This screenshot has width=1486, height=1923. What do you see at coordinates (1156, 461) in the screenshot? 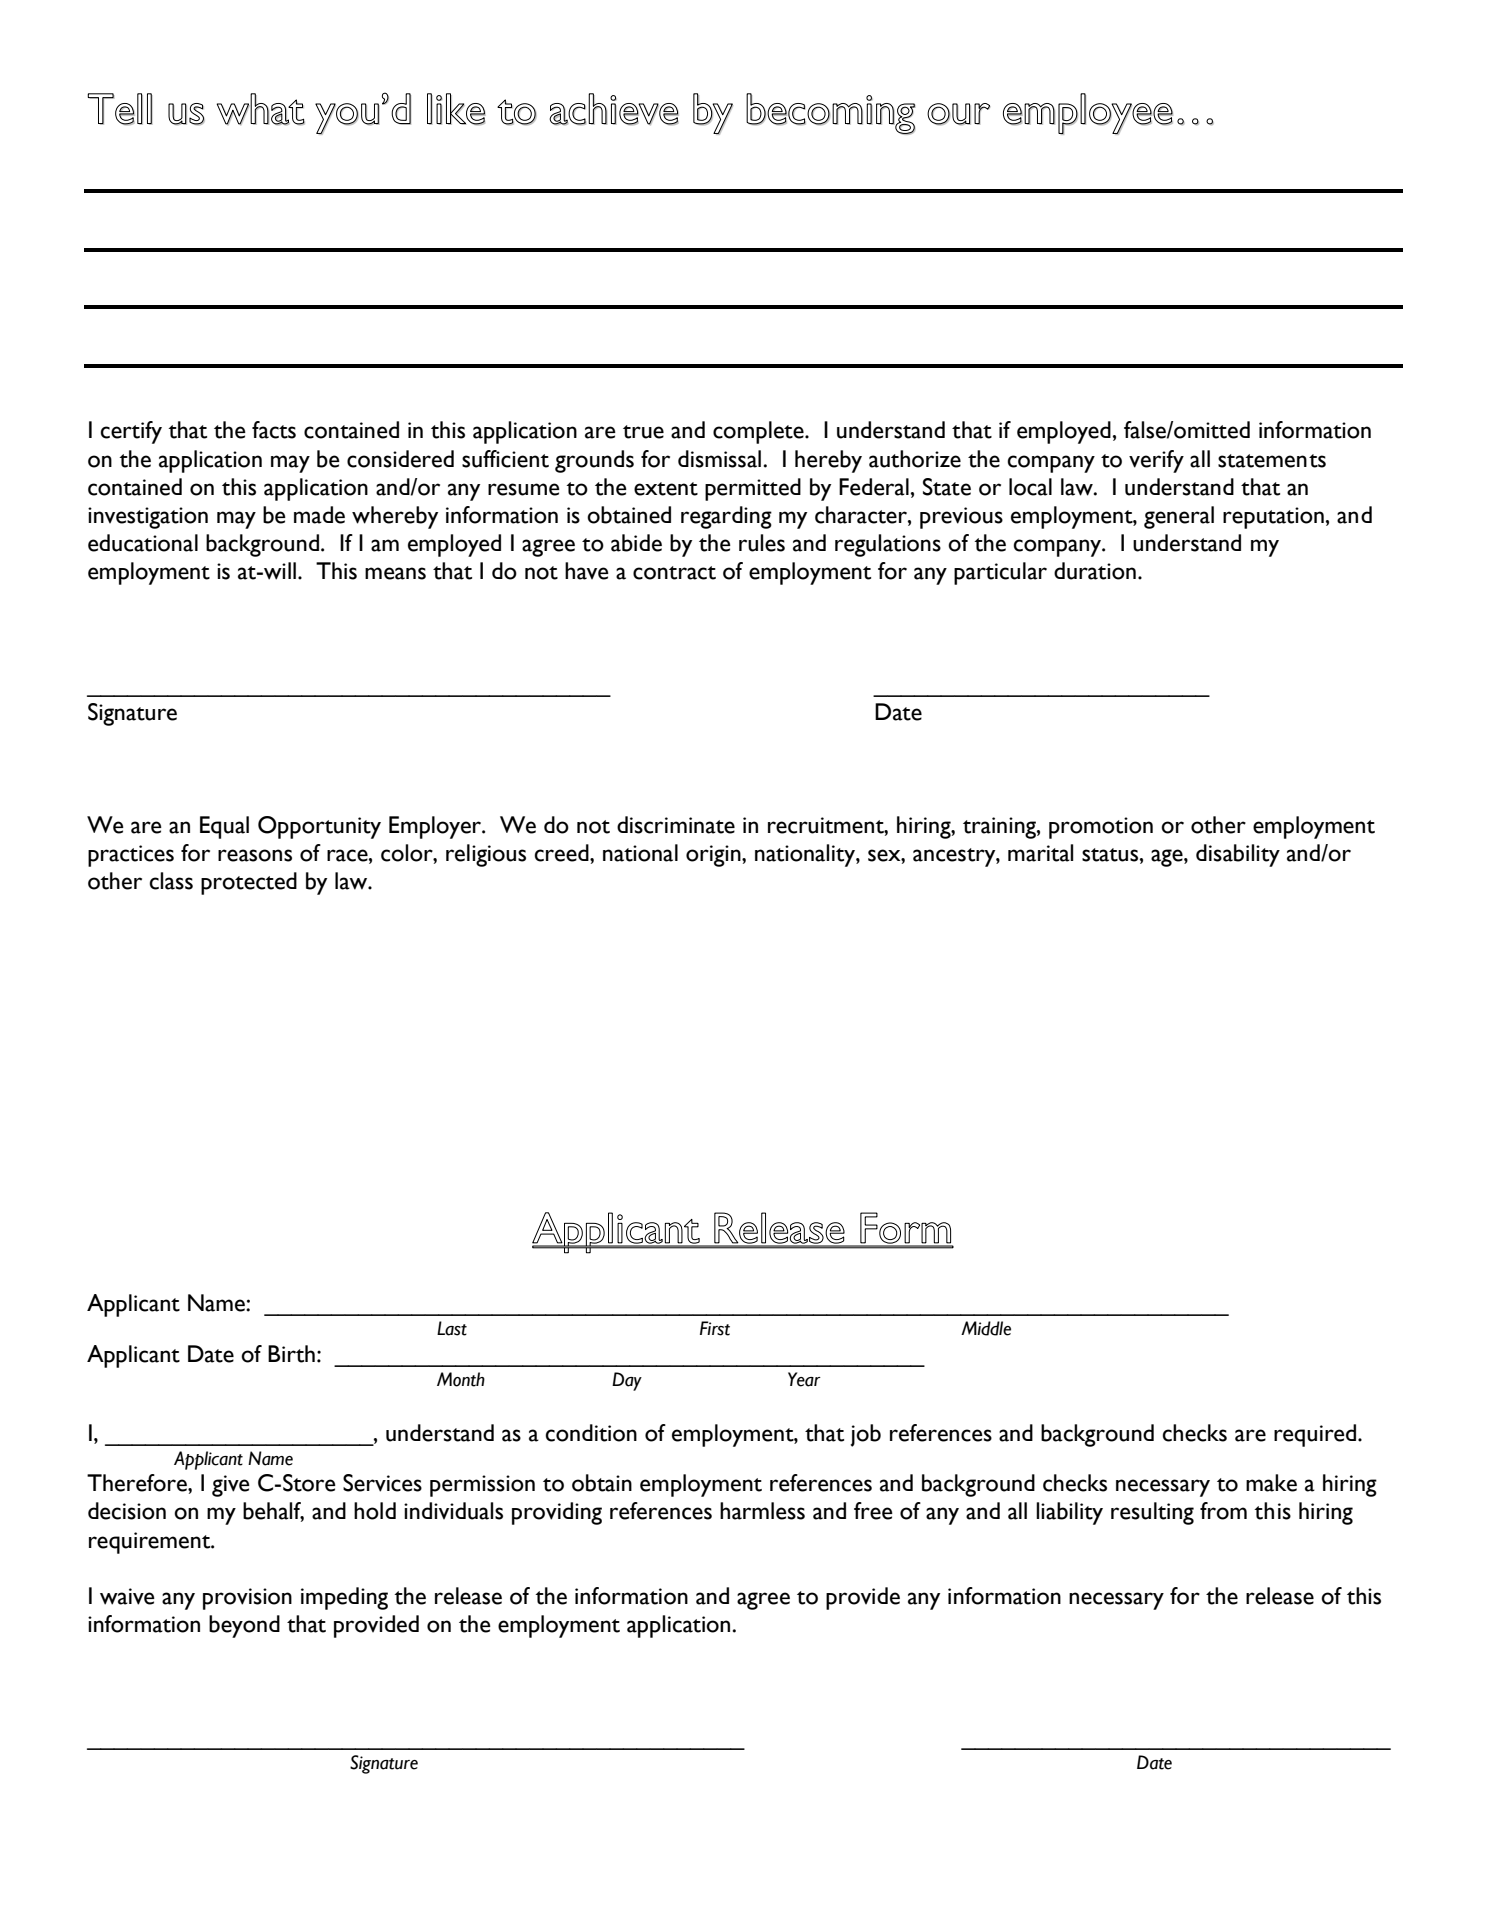
I see `verify` at bounding box center [1156, 461].
